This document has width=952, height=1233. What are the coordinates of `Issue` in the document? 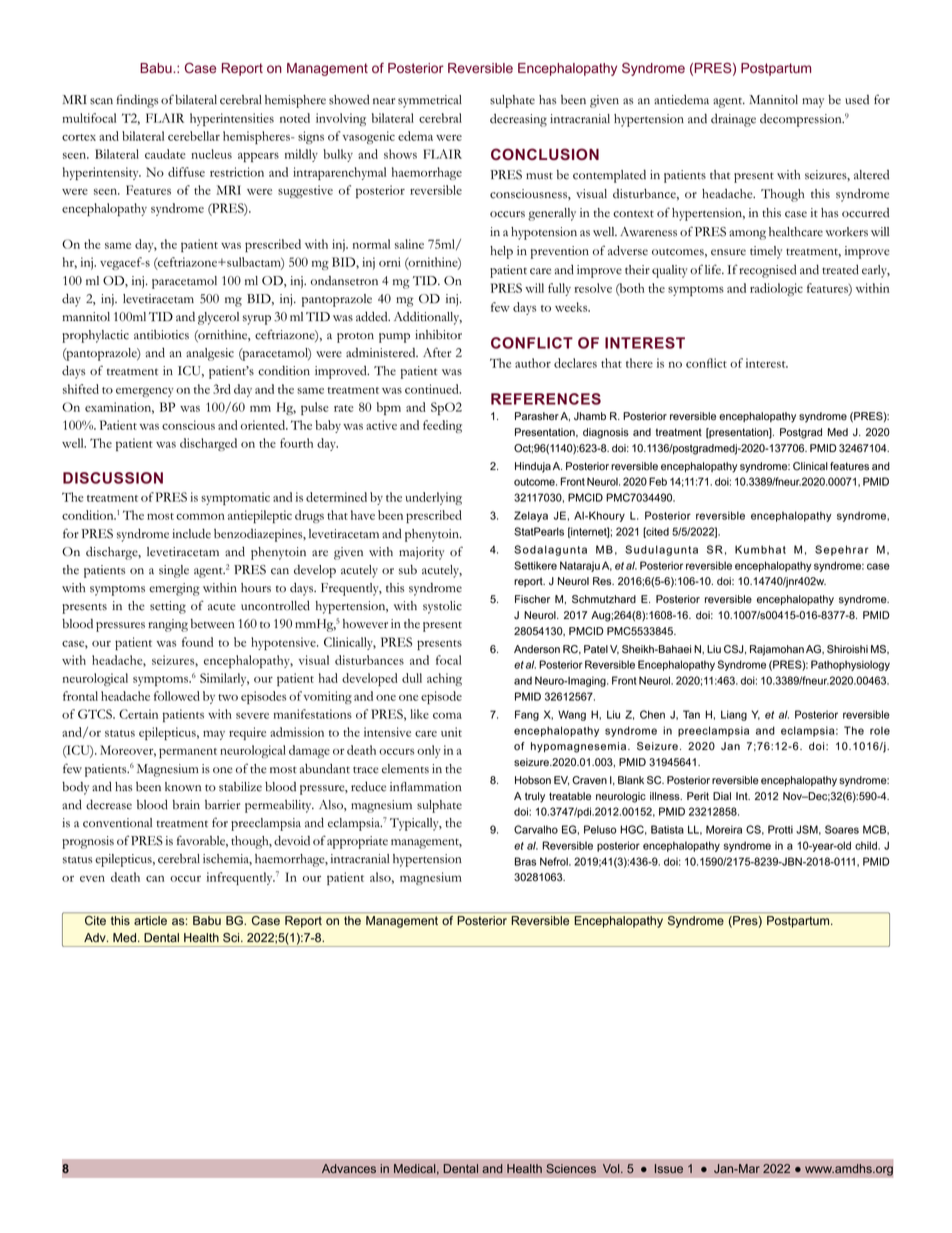 It's located at (669, 1168).
